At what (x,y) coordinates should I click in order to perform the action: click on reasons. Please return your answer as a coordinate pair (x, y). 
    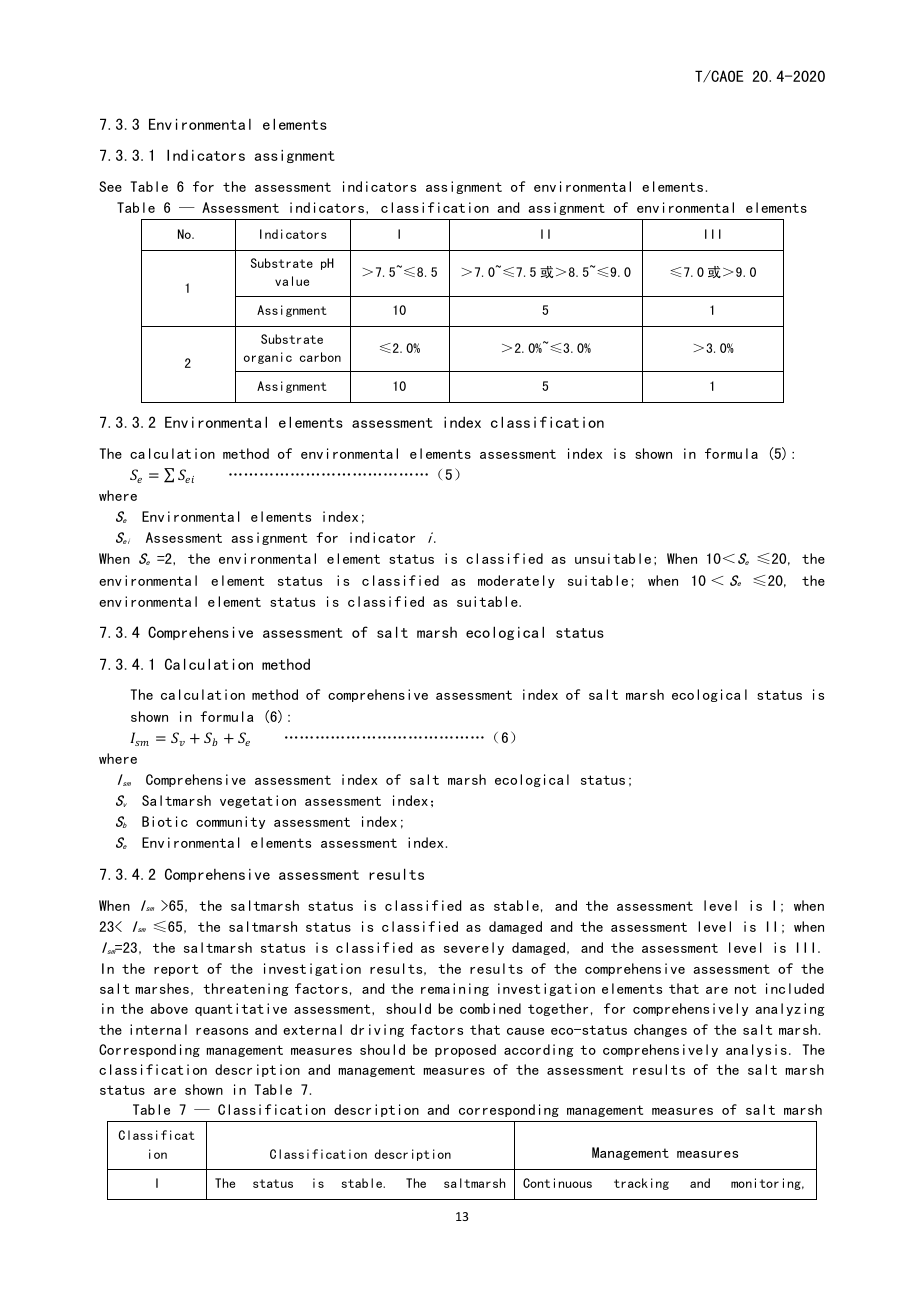
    Looking at the image, I should click on (222, 1031).
